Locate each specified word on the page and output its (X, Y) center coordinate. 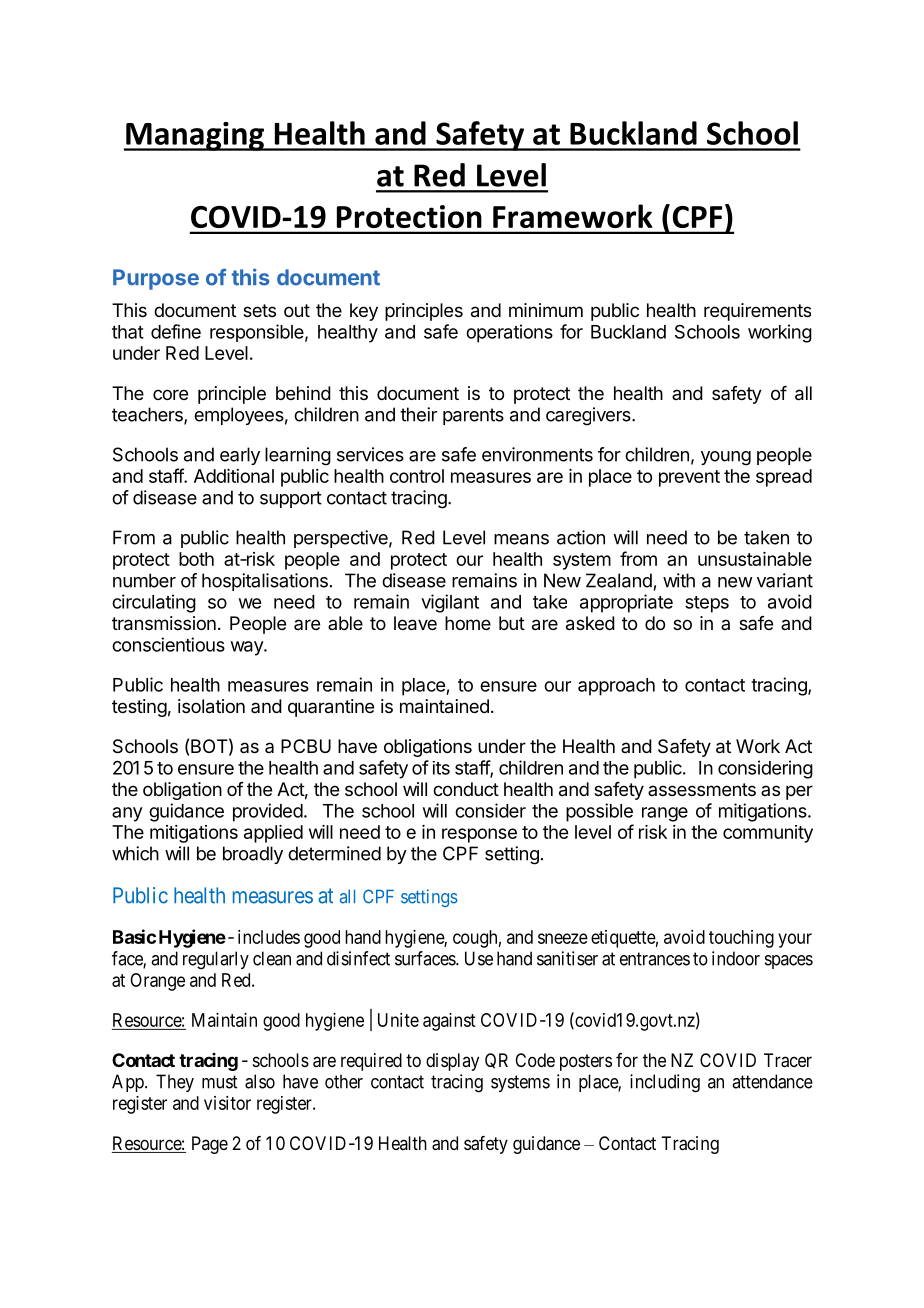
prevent (689, 478)
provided (268, 812)
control (417, 476)
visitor (227, 1103)
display (452, 1062)
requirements (757, 312)
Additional (234, 476)
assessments (702, 789)
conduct (466, 789)
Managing (195, 136)
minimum (546, 310)
